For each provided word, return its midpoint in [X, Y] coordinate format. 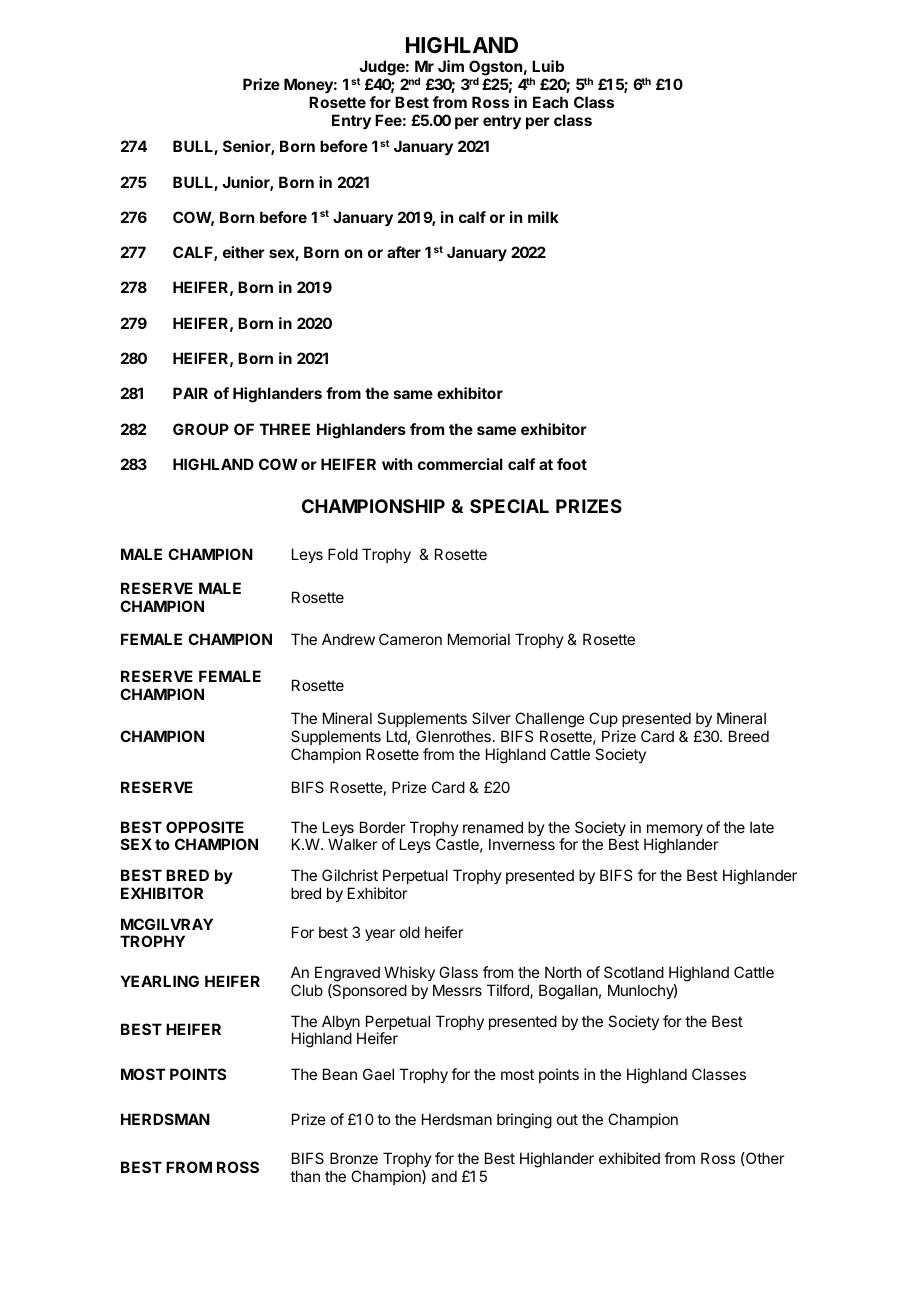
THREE [285, 429]
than [305, 1176]
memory [674, 831]
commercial [460, 464]
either [244, 252]
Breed [749, 736]
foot [572, 464]
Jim [451, 66]
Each [550, 102]
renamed [493, 827]
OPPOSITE [205, 827]
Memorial [479, 639]
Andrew [348, 639]
